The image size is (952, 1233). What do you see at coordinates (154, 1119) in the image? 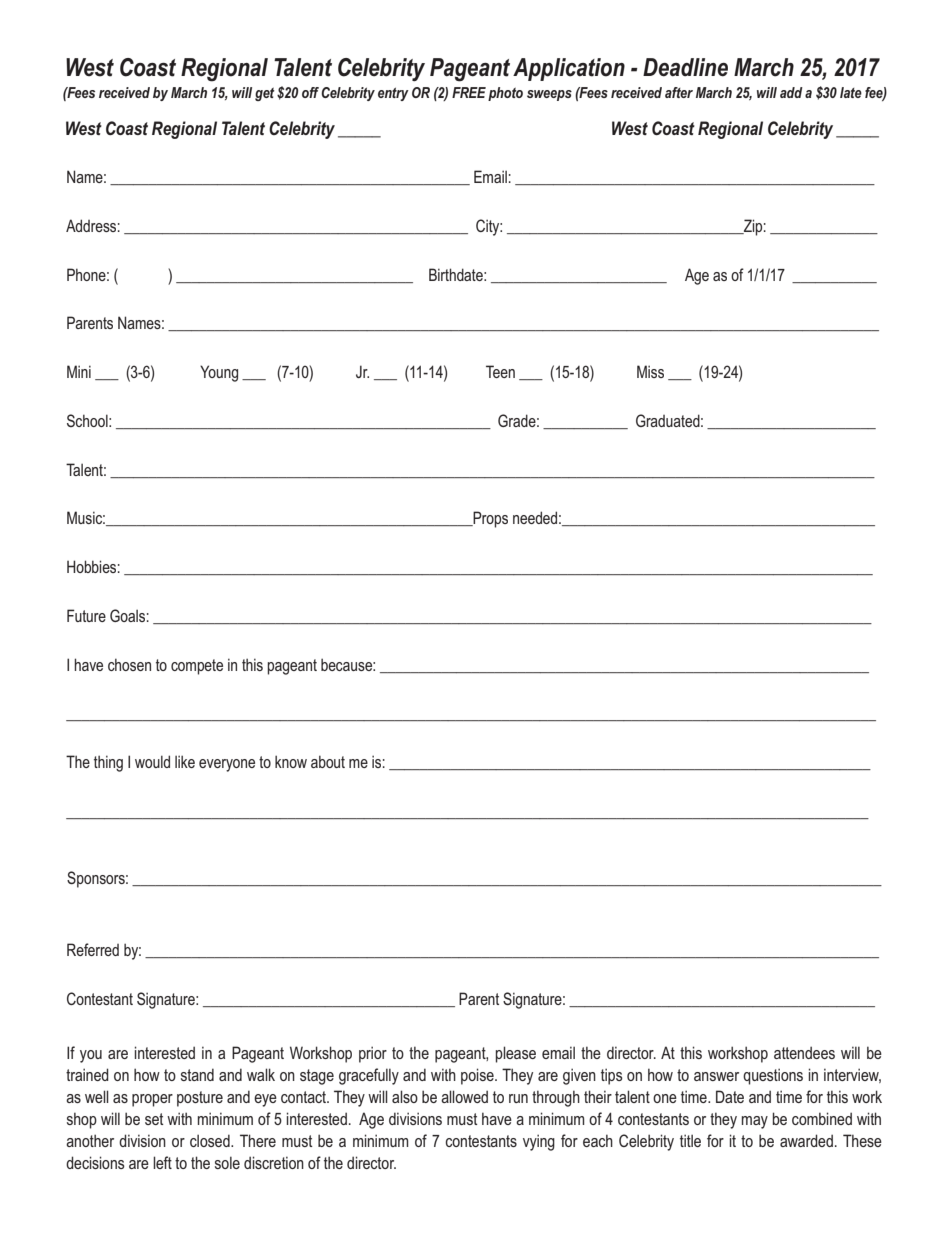
I see `set` at bounding box center [154, 1119].
